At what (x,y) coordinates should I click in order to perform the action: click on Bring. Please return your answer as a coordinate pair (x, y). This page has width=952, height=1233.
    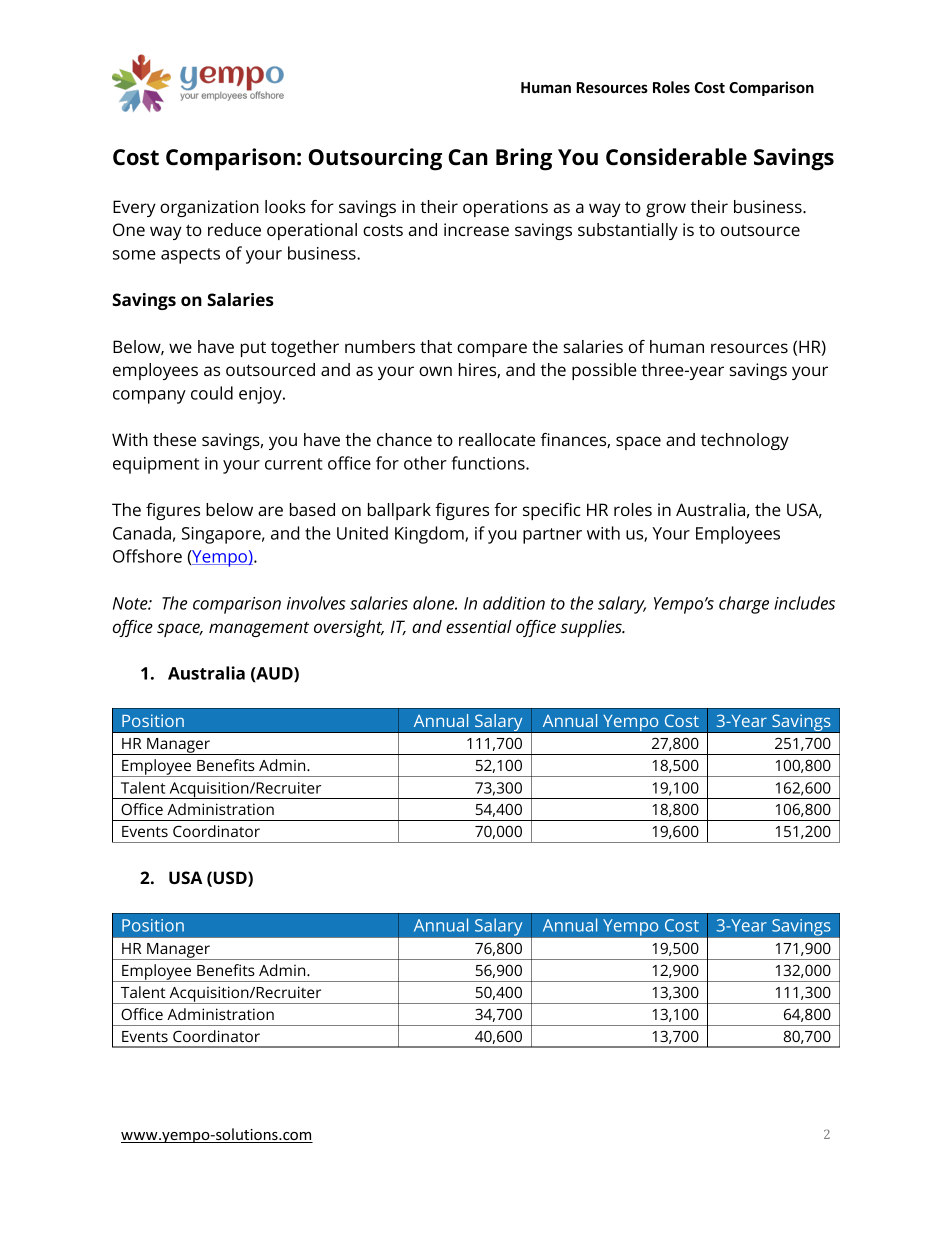
    Looking at the image, I should click on (524, 159).
